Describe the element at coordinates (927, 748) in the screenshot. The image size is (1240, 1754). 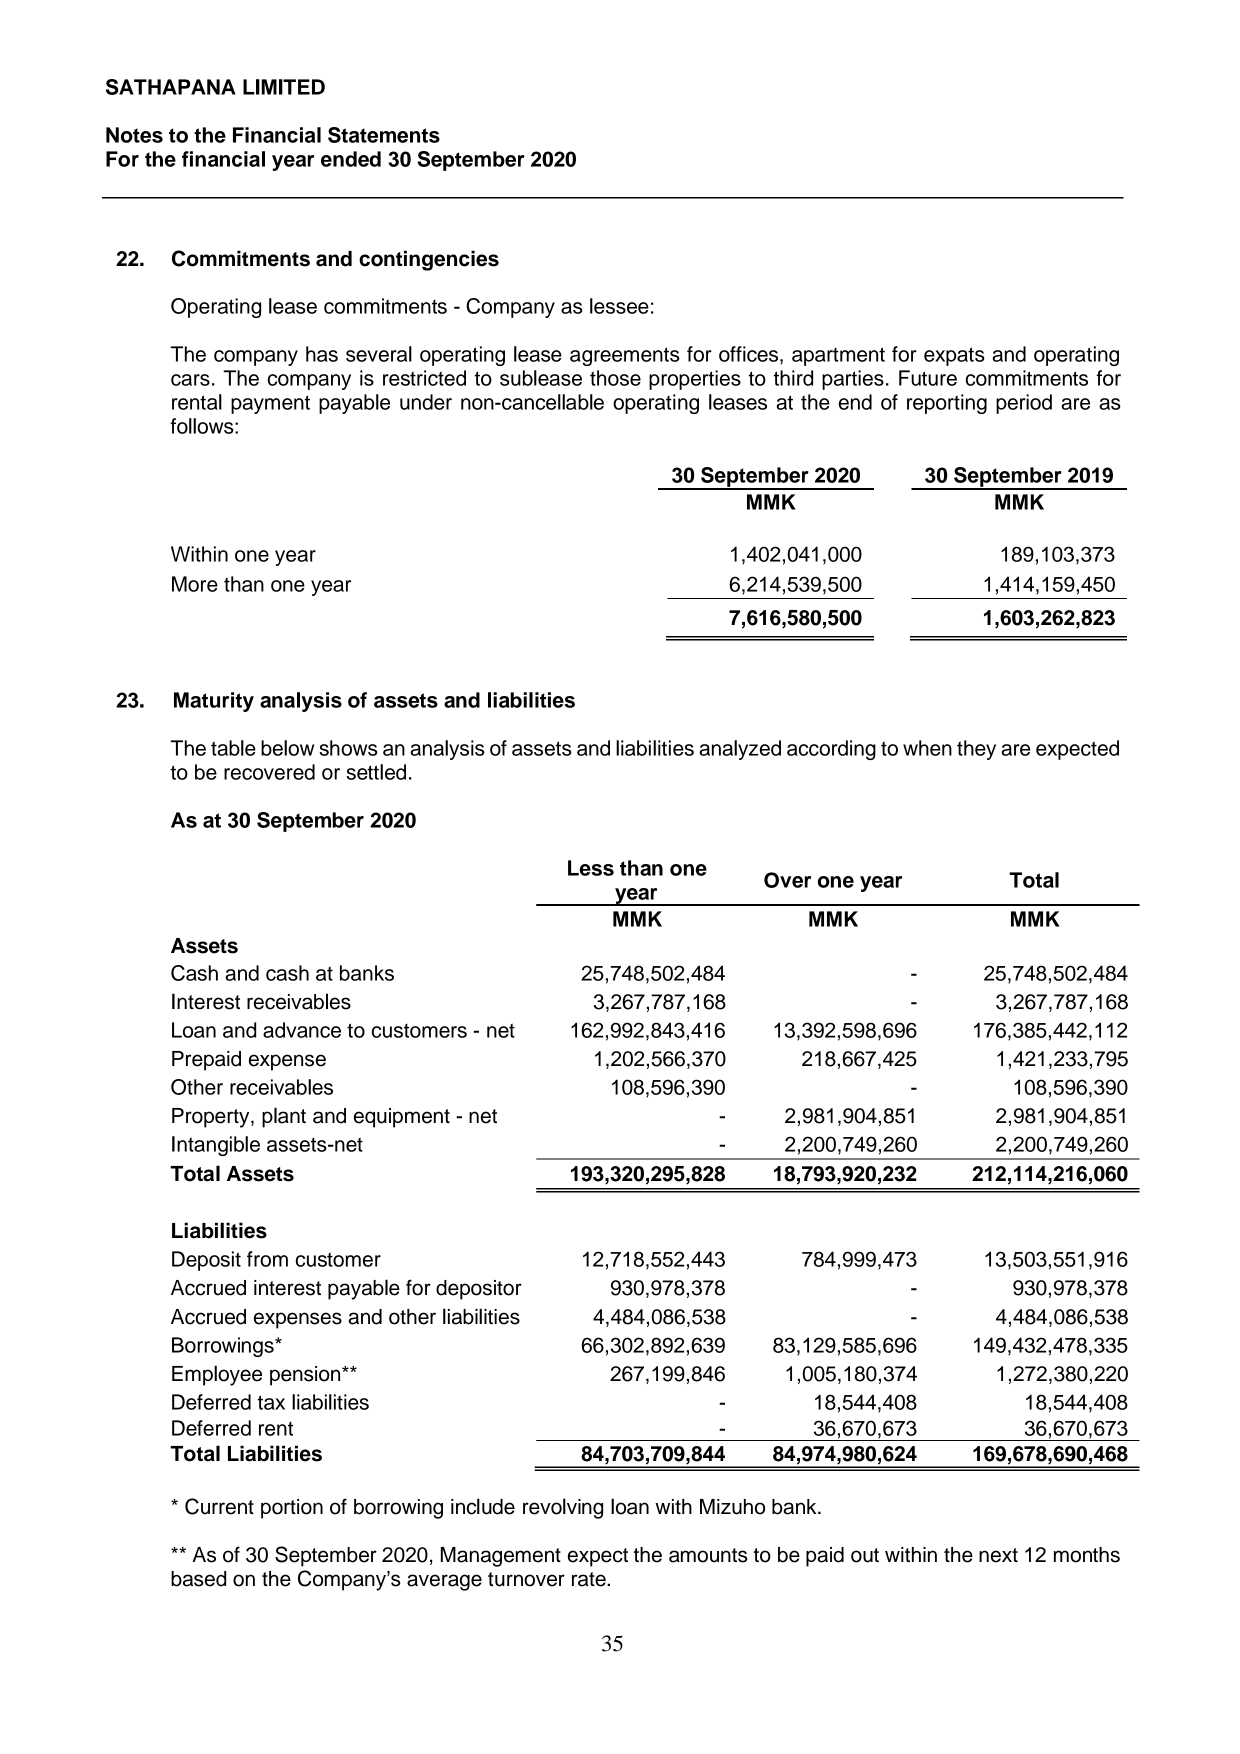
I see `when` at that location.
